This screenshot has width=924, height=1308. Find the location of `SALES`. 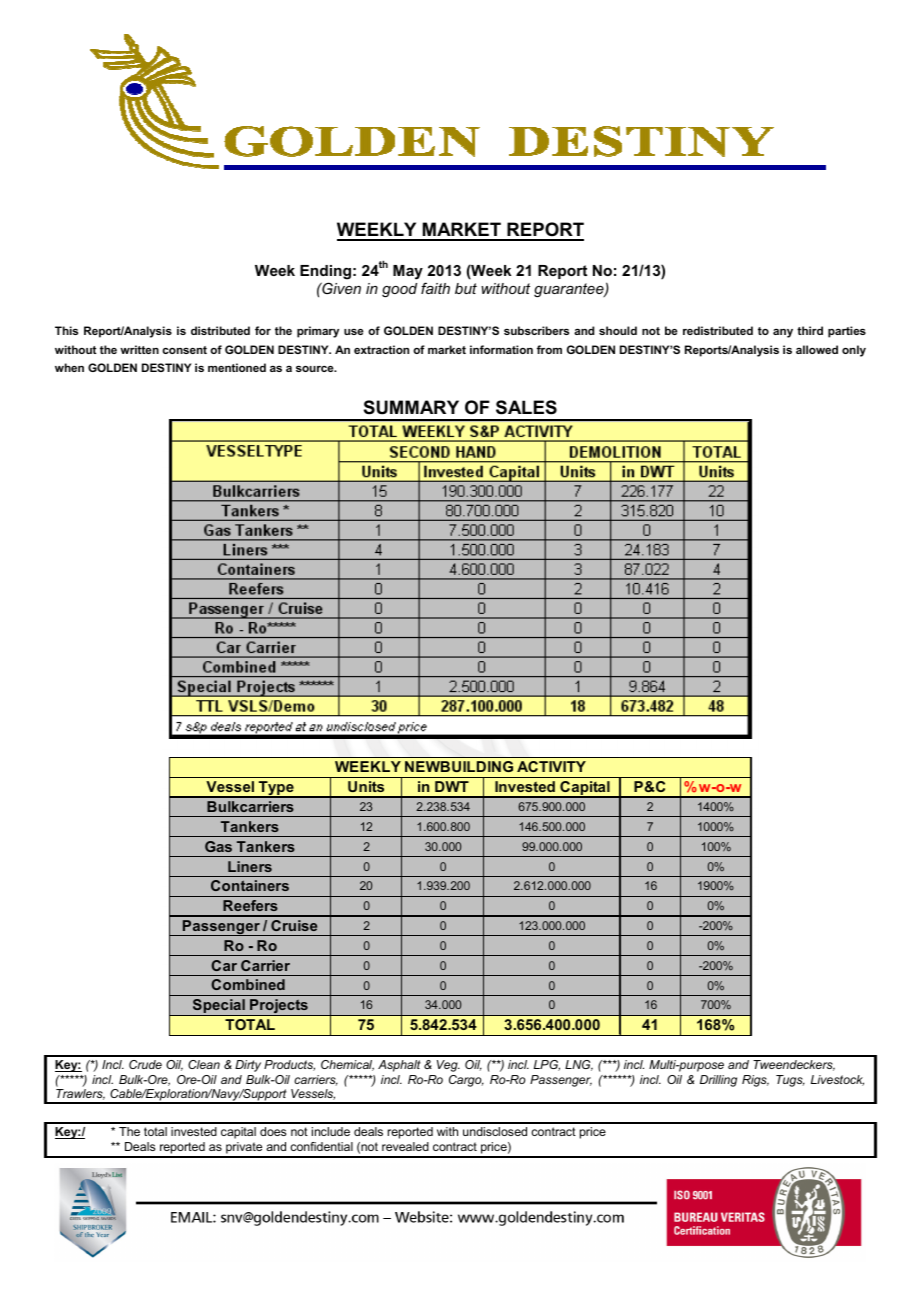

SALES is located at coordinates (526, 407).
